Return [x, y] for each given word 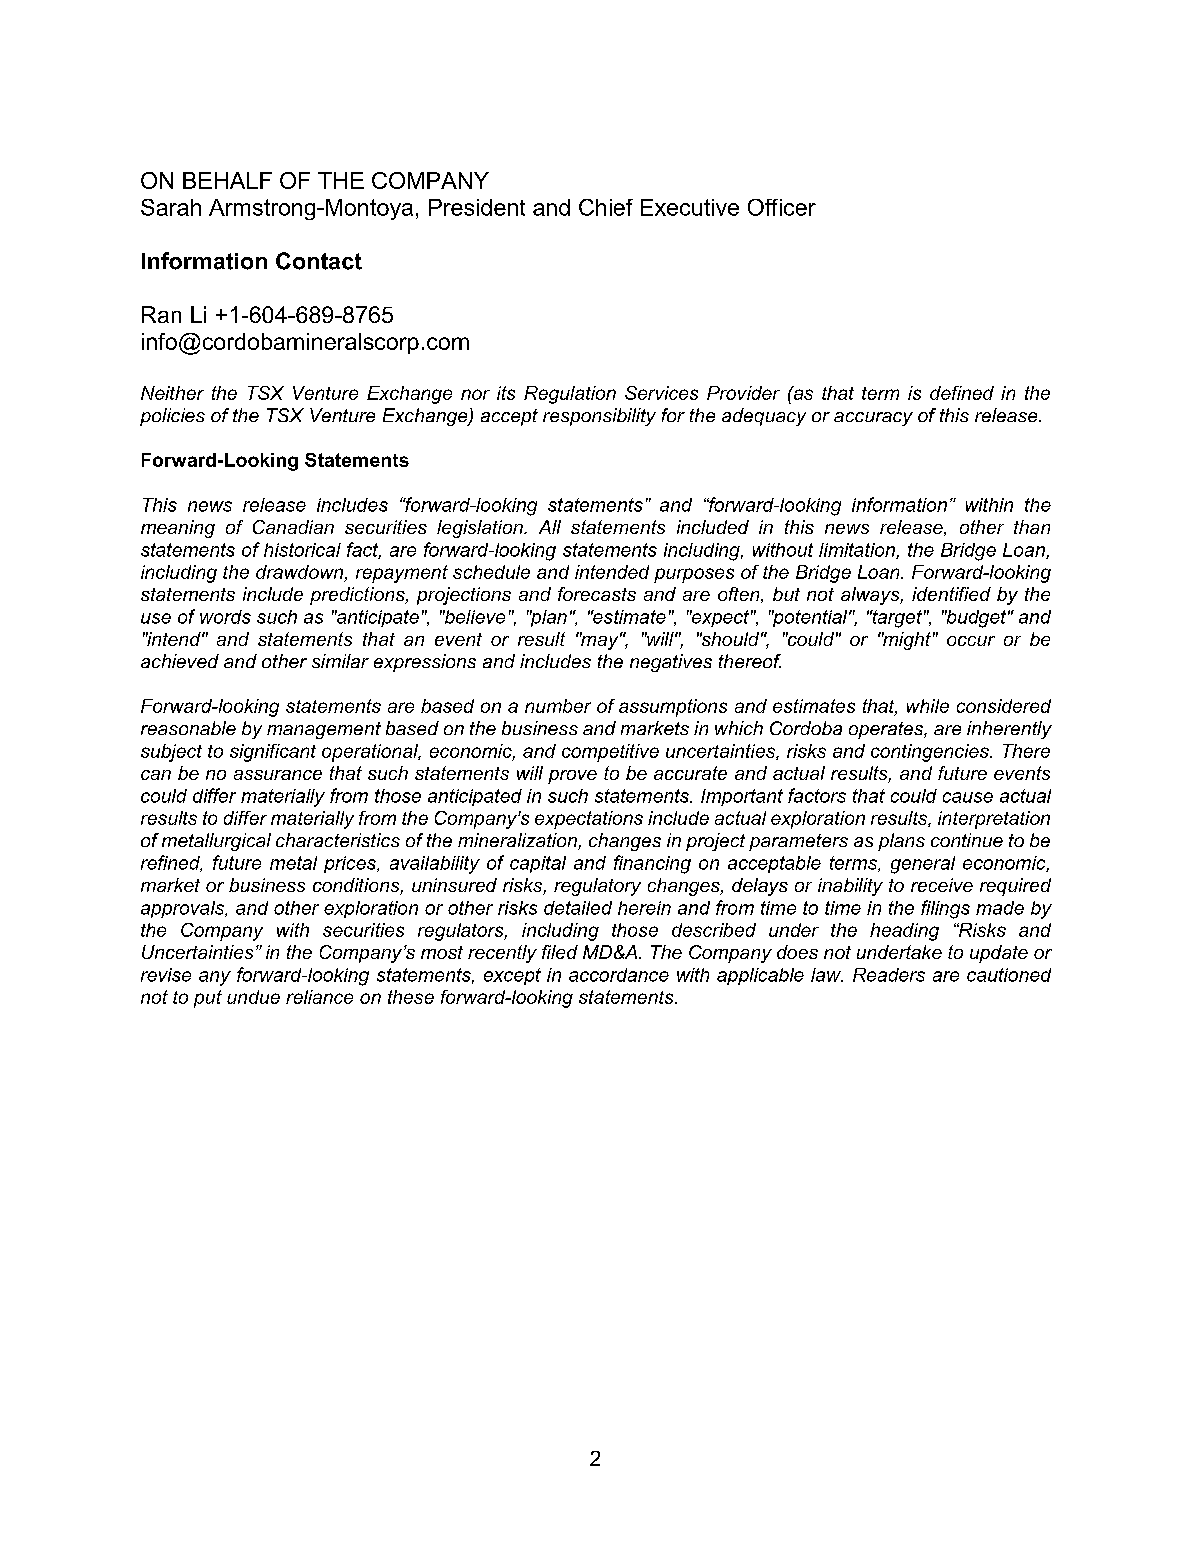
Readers [889, 975]
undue [253, 997]
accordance [619, 975]
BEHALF [227, 180]
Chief [606, 207]
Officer [782, 207]
